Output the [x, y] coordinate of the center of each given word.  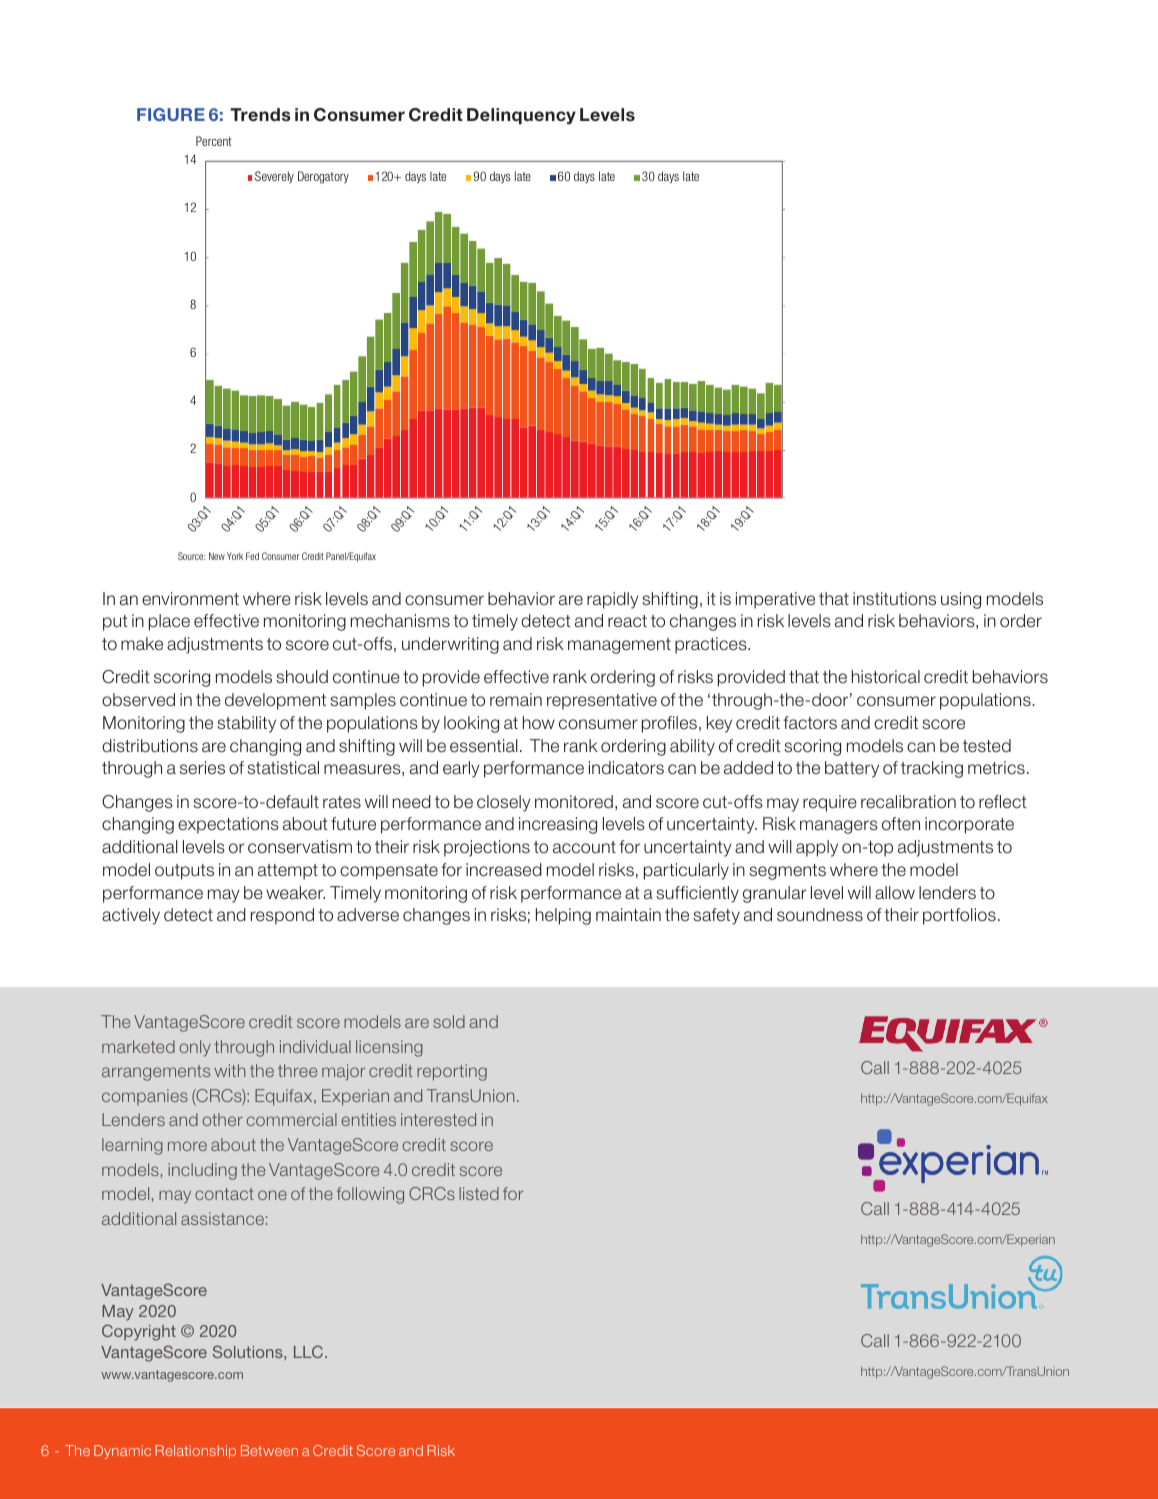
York [235, 556]
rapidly [613, 600]
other [222, 1119]
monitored [574, 802]
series [202, 768]
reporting [452, 1072]
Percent [214, 141]
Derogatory [323, 177]
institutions [894, 599]
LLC [310, 1351]
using [961, 600]
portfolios [959, 916]
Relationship [195, 1452]
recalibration [908, 802]
